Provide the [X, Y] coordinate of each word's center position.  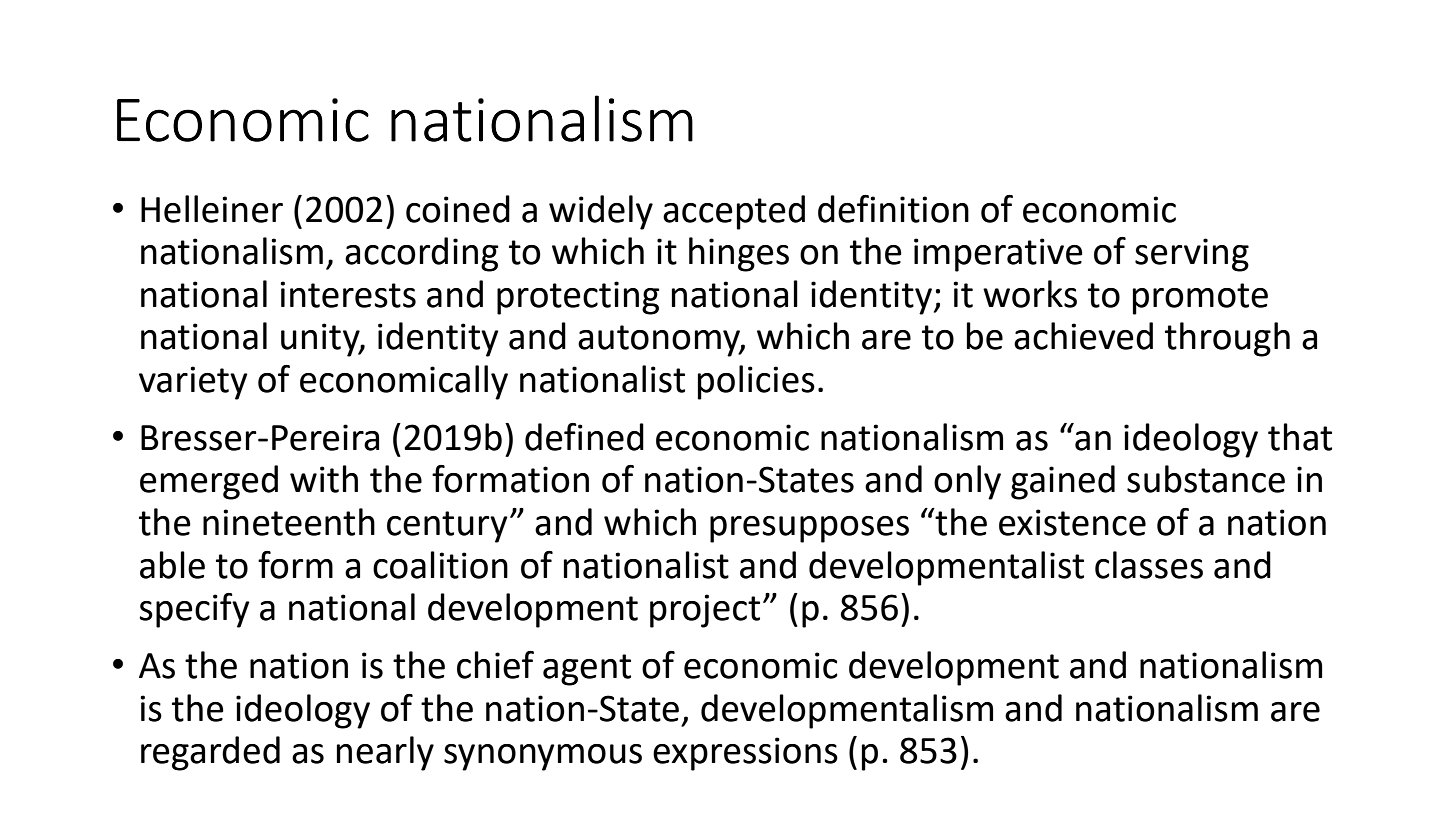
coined [458, 209]
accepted [734, 212]
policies [756, 382]
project [705, 611]
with [324, 479]
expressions [745, 754]
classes [1149, 565]
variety [193, 383]
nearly [385, 753]
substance [1206, 479]
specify [194, 610]
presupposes [809, 529]
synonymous [543, 757]
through [1227, 339]
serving [1192, 255]
